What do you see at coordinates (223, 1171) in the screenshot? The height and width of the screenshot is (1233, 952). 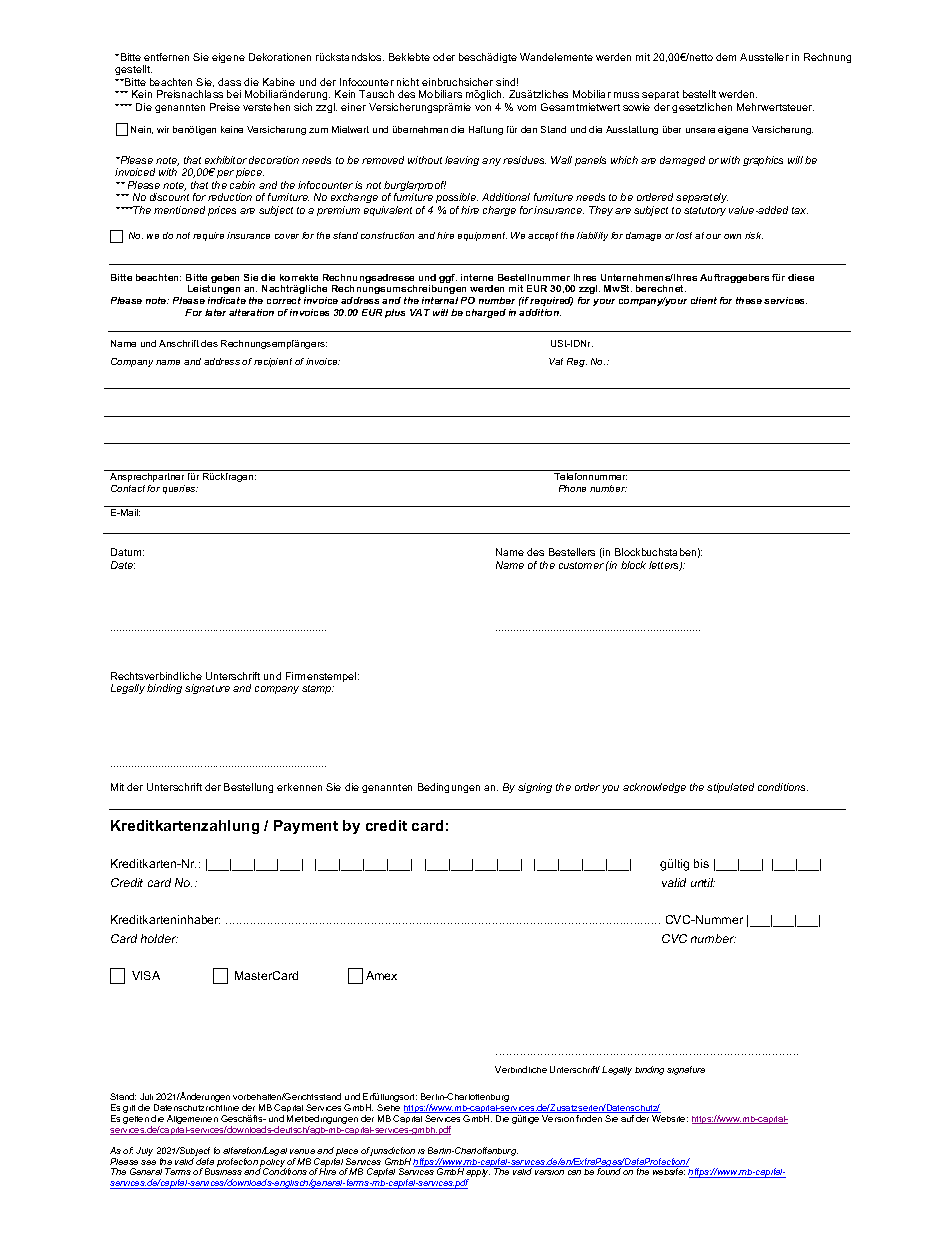 I see `Business` at bounding box center [223, 1171].
